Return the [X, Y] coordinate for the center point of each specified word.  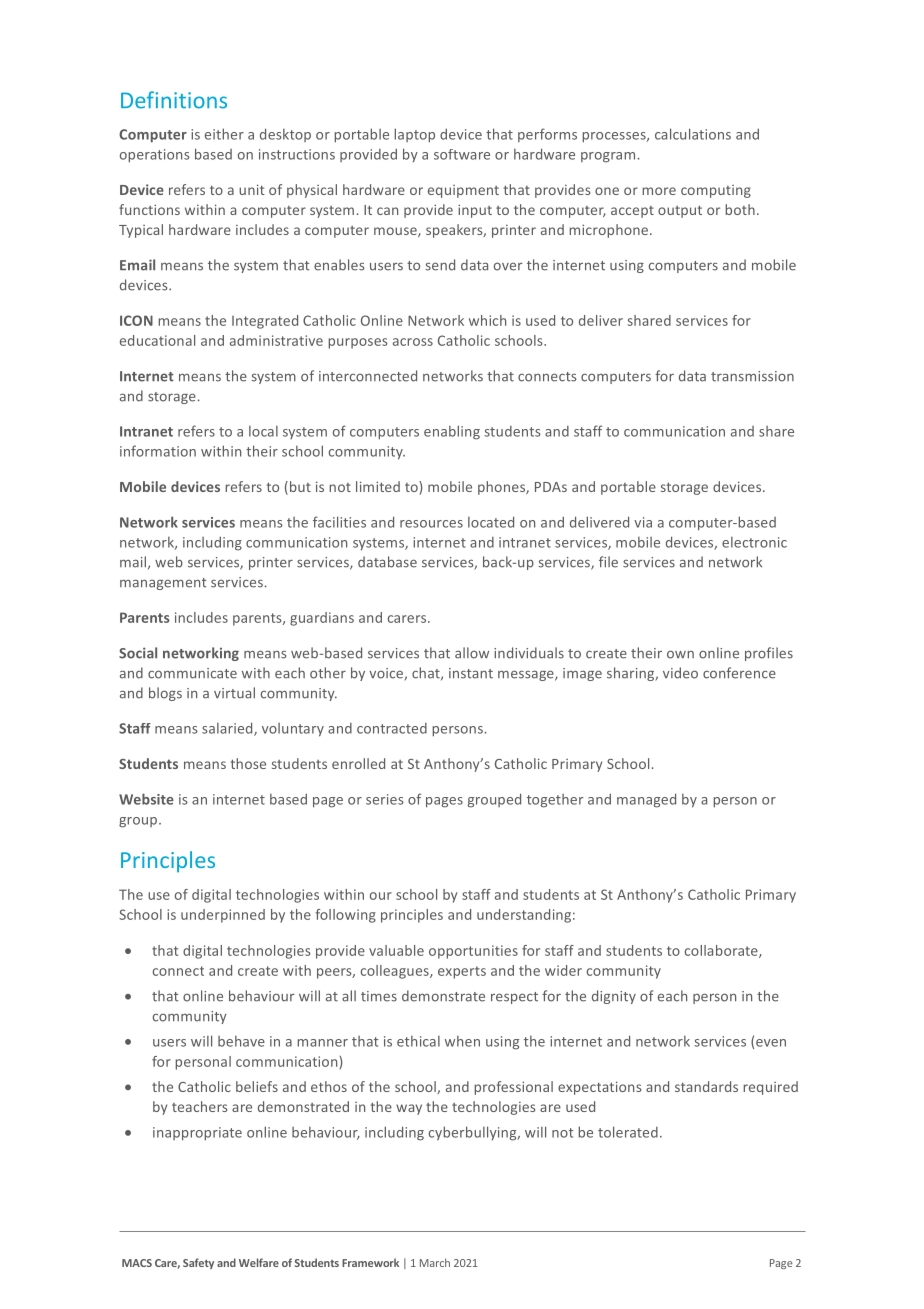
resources [431, 524]
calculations [693, 134]
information [158, 451]
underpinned [223, 916]
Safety [198, 1263]
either [224, 134]
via [643, 522]
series [385, 799]
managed [646, 800]
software [462, 154]
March [435, 1262]
